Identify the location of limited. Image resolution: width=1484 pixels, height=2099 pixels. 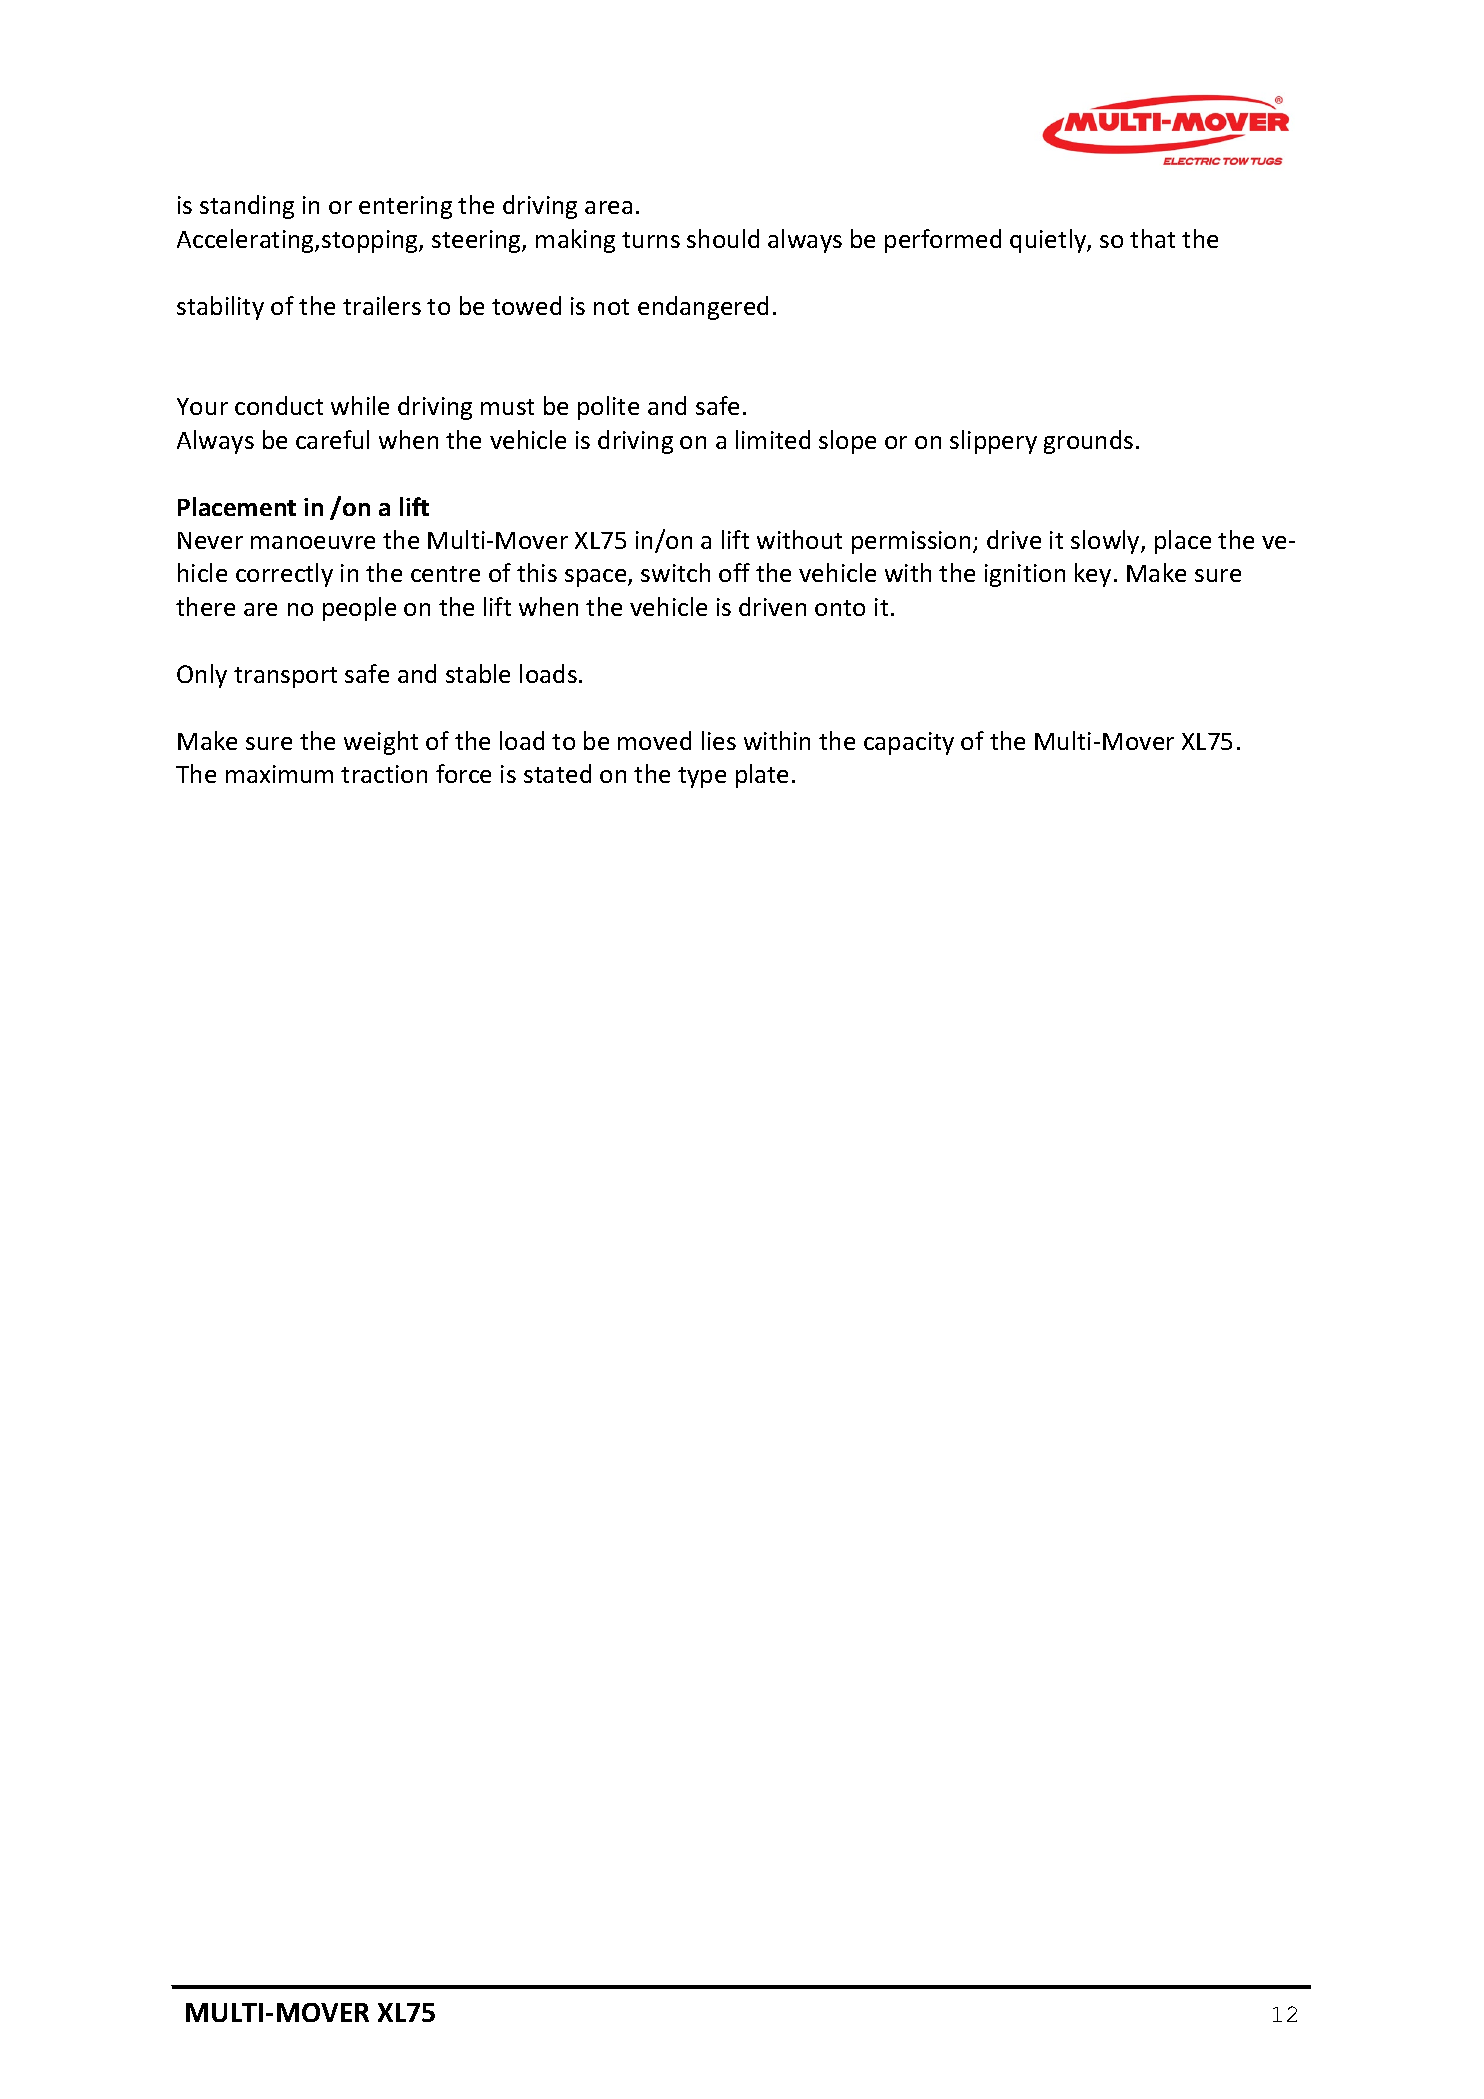
(773, 439).
